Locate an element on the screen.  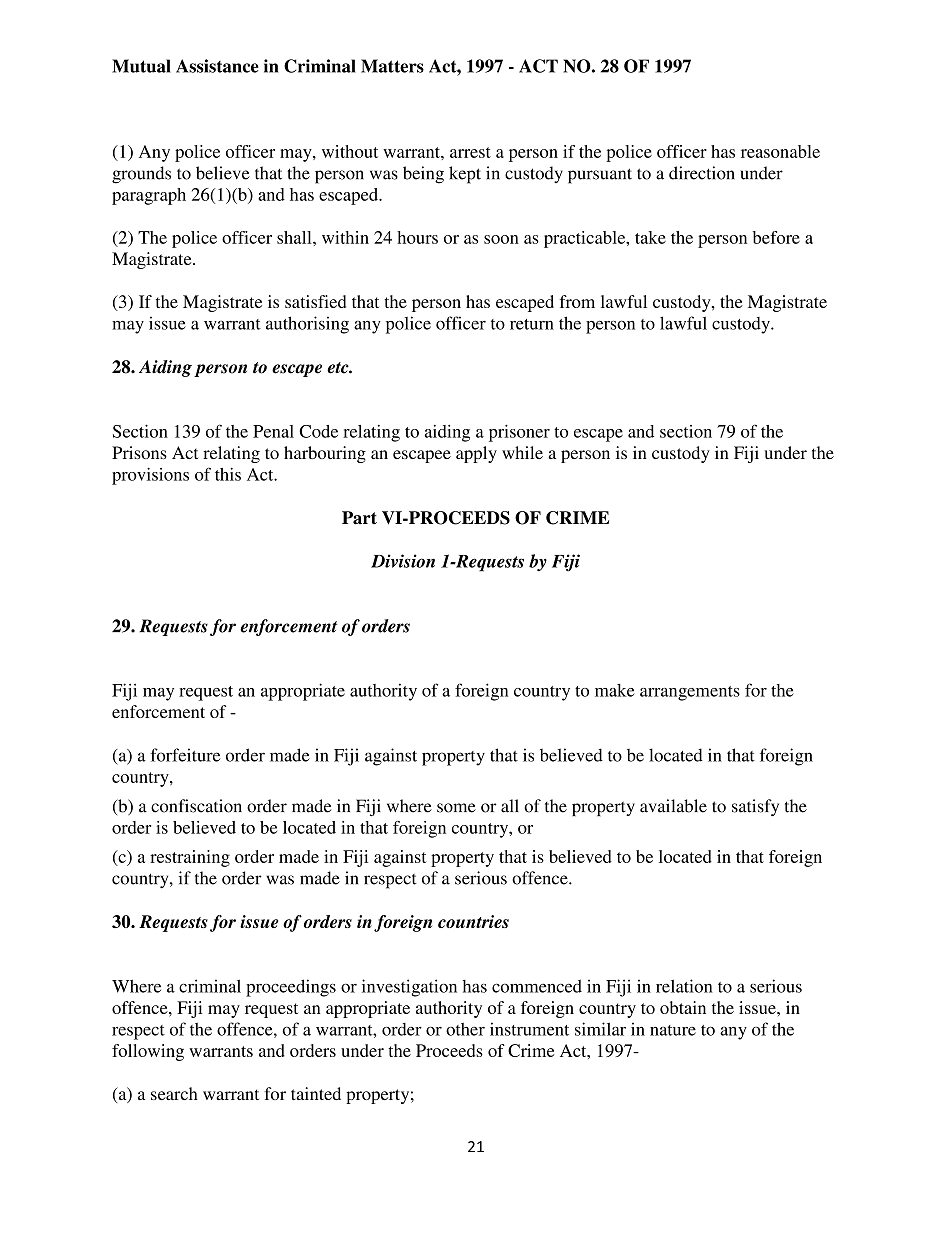
this is located at coordinates (228, 474).
